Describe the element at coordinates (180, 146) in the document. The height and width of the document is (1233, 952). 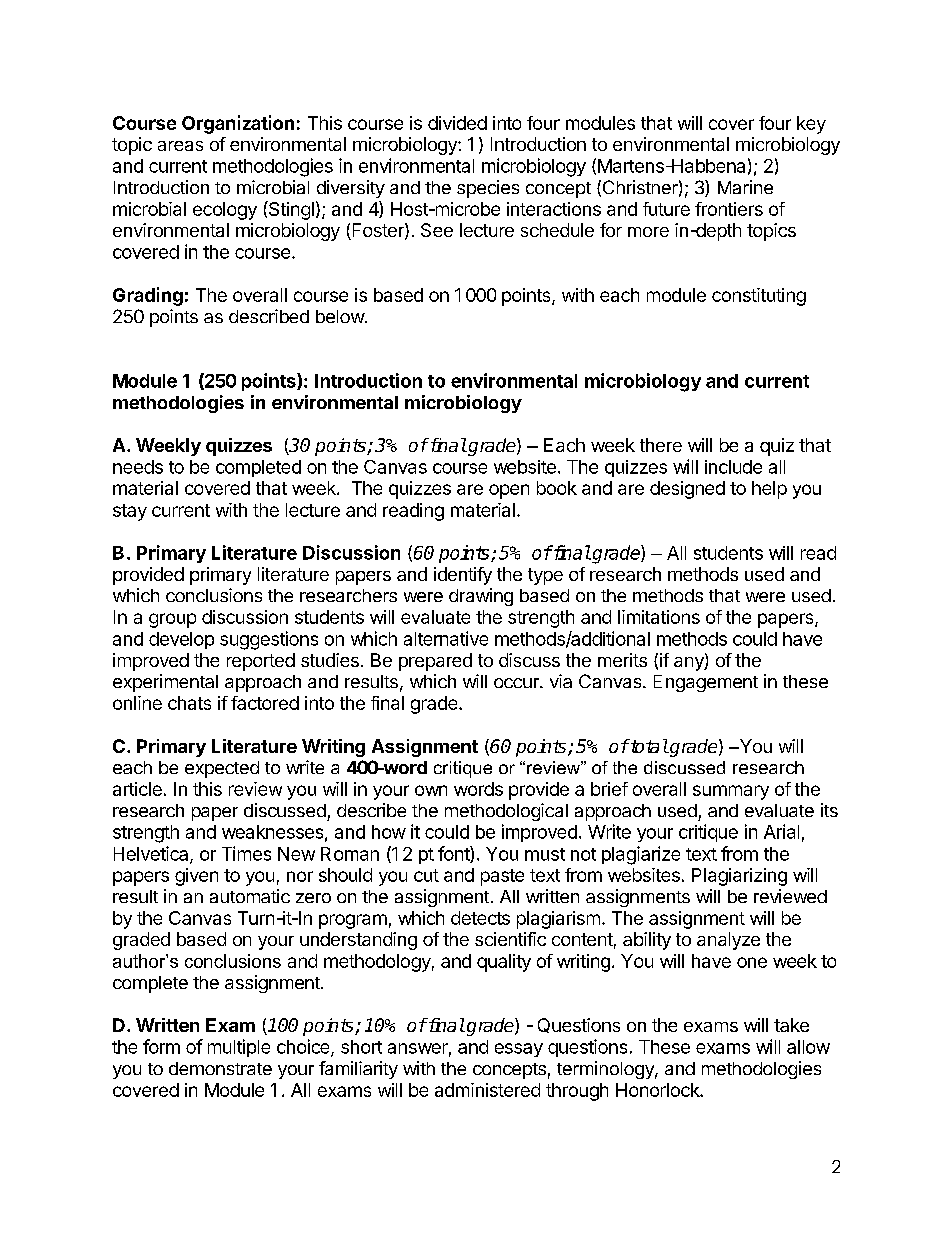
I see `areas` at that location.
